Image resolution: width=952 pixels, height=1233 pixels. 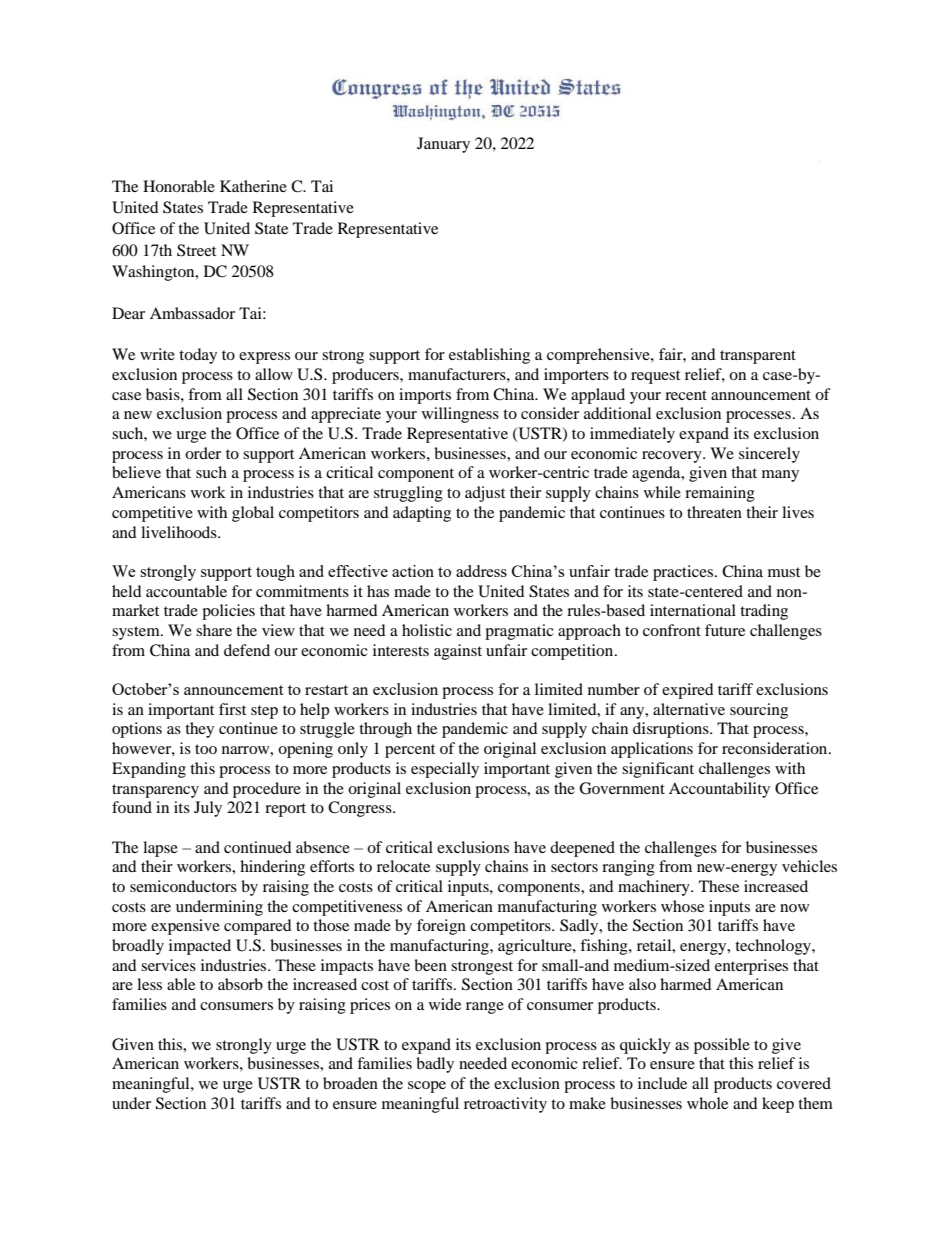 What do you see at coordinates (253, 186) in the screenshot?
I see `Katherine` at bounding box center [253, 186].
